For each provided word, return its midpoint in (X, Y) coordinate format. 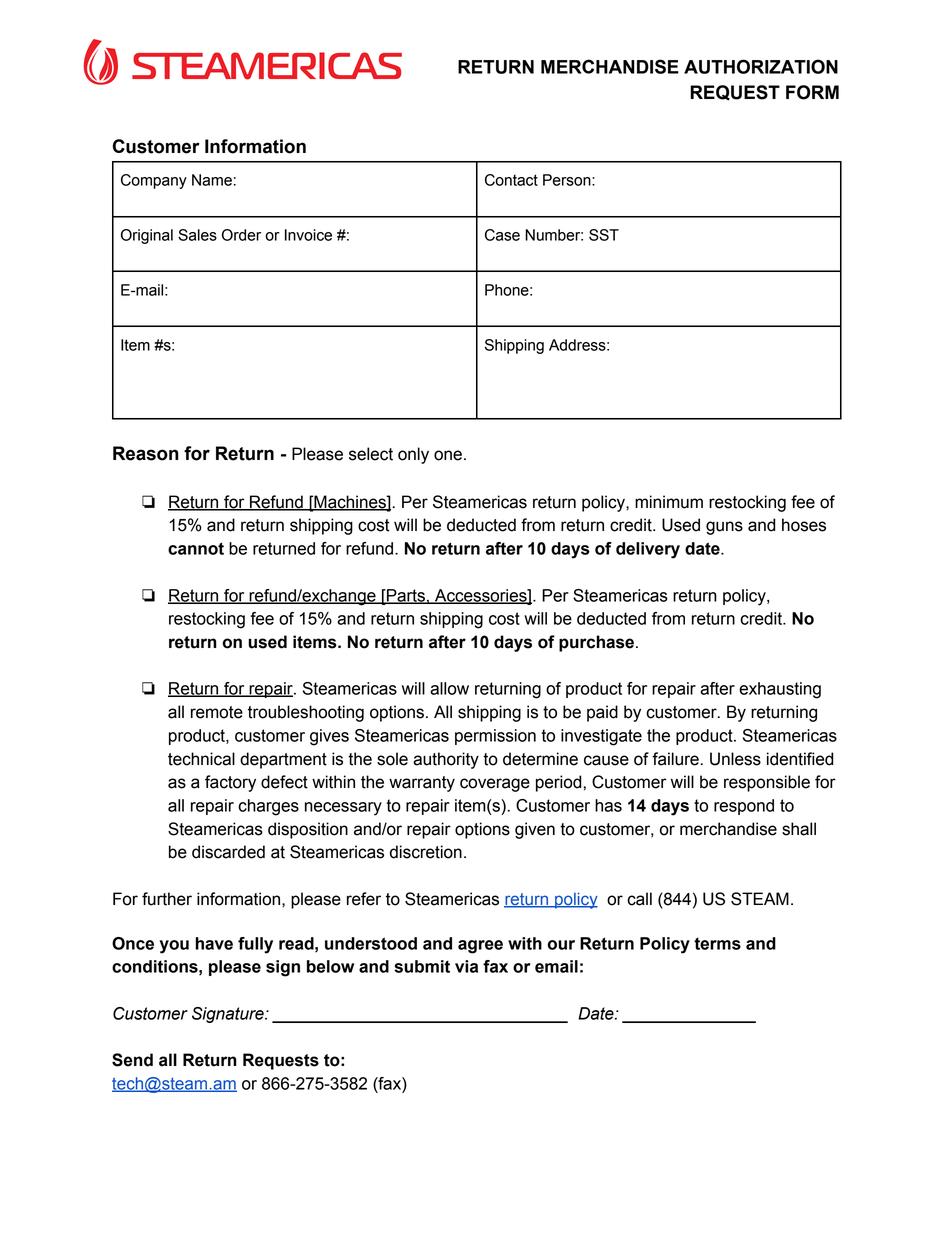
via (466, 966)
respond (744, 807)
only (413, 455)
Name (212, 180)
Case (502, 235)
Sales (197, 235)
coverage (495, 785)
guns (724, 528)
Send (132, 1060)
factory (230, 783)
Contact (511, 180)
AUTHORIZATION (761, 66)
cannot (196, 548)
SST (604, 235)
